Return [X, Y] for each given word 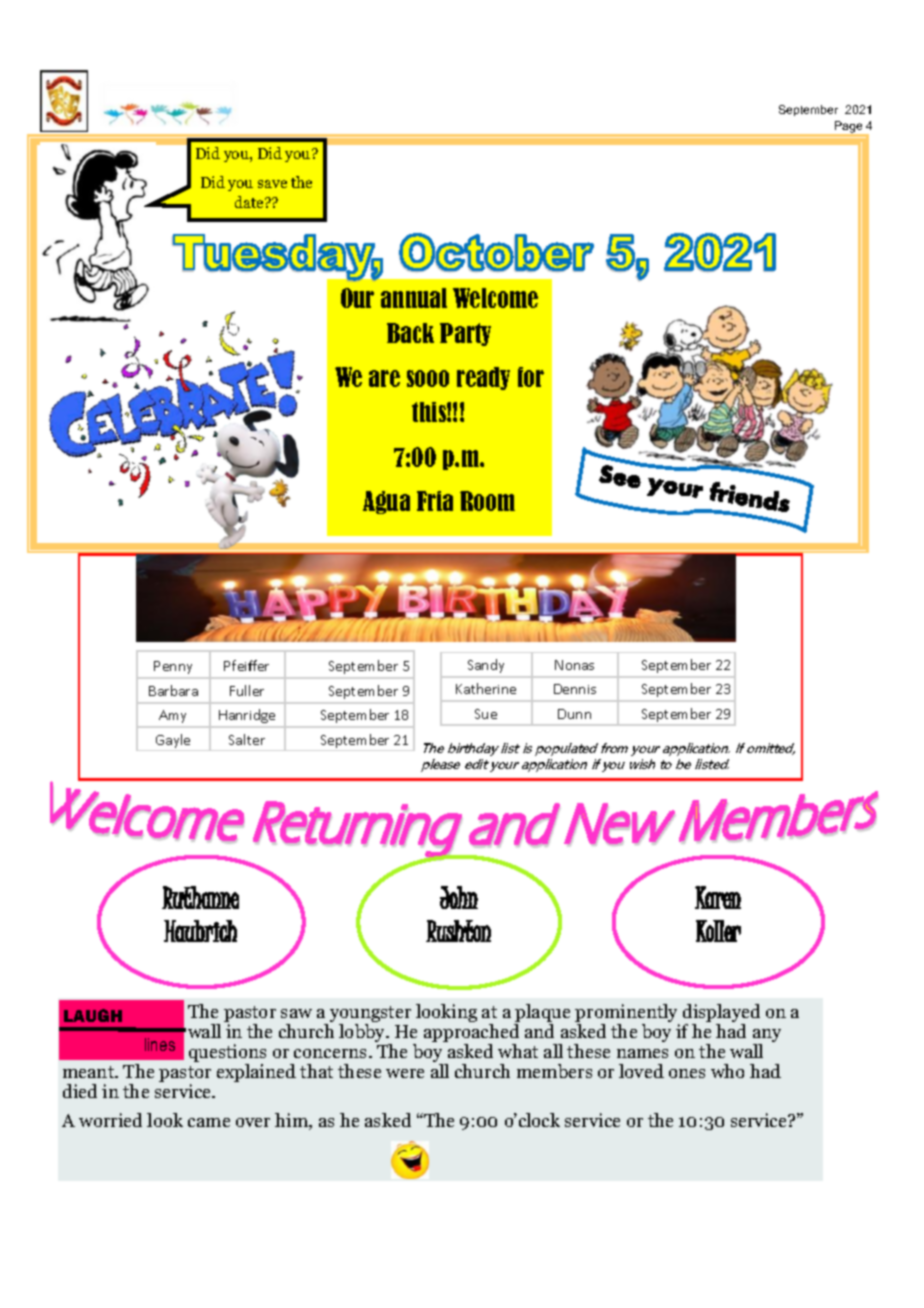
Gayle [173, 741]
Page [849, 128]
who [727, 1071]
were [405, 1073]
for [531, 377]
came [209, 1122]
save [272, 184]
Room [487, 501]
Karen [718, 897]
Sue [486, 714]
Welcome [495, 298]
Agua [386, 502]
